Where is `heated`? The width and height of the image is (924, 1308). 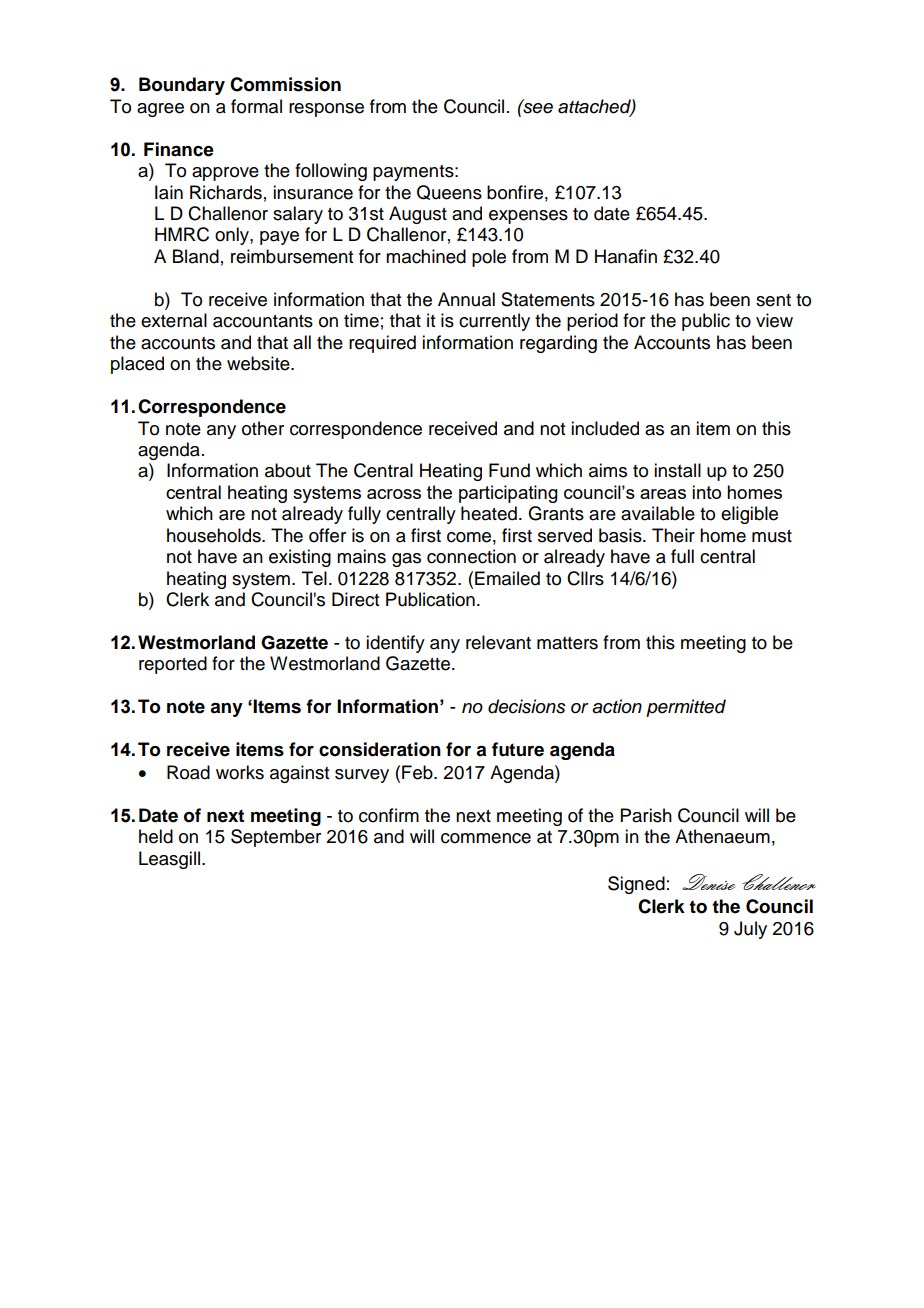
heated is located at coordinates (489, 513).
